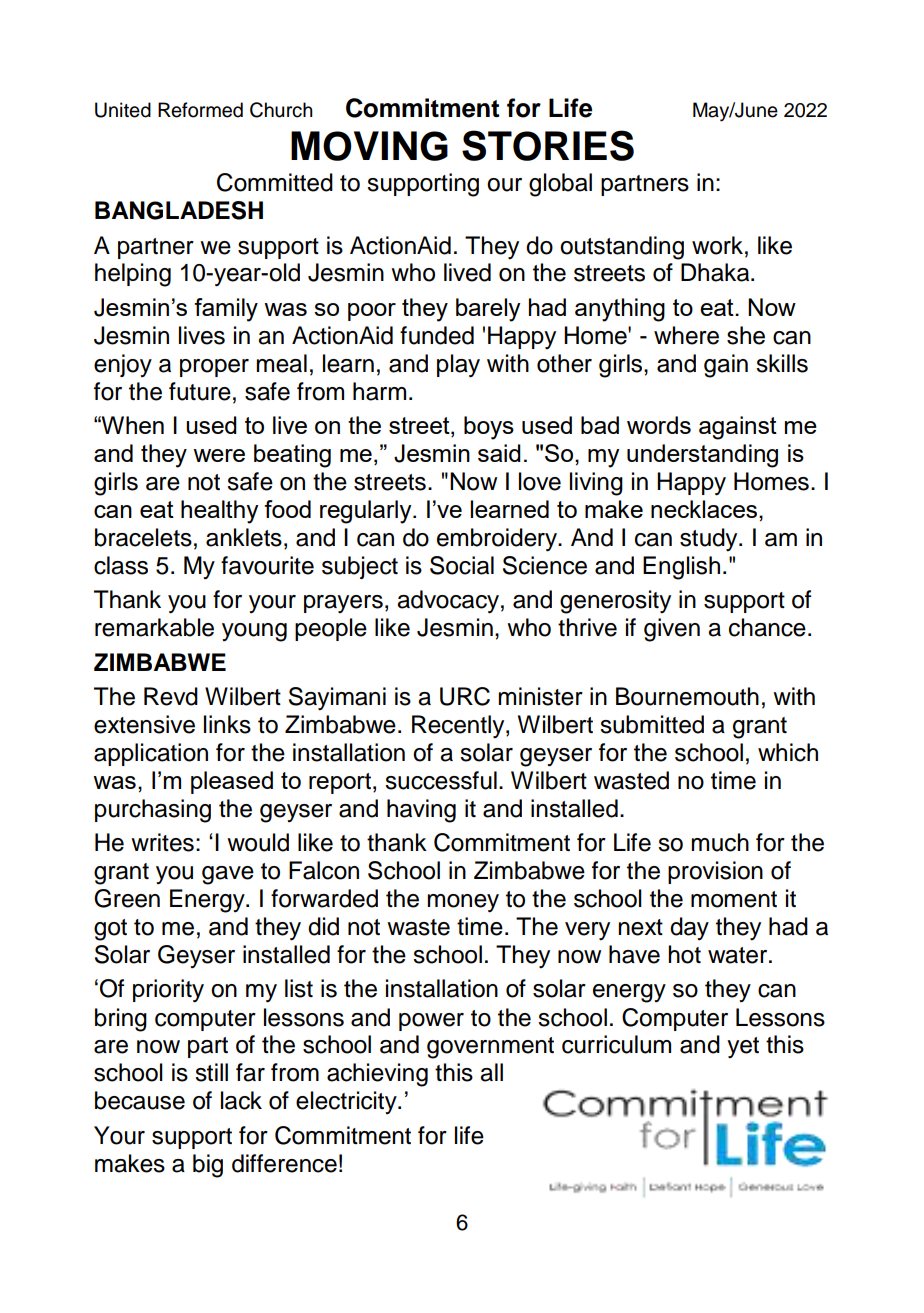  I want to click on words, so click(659, 425).
